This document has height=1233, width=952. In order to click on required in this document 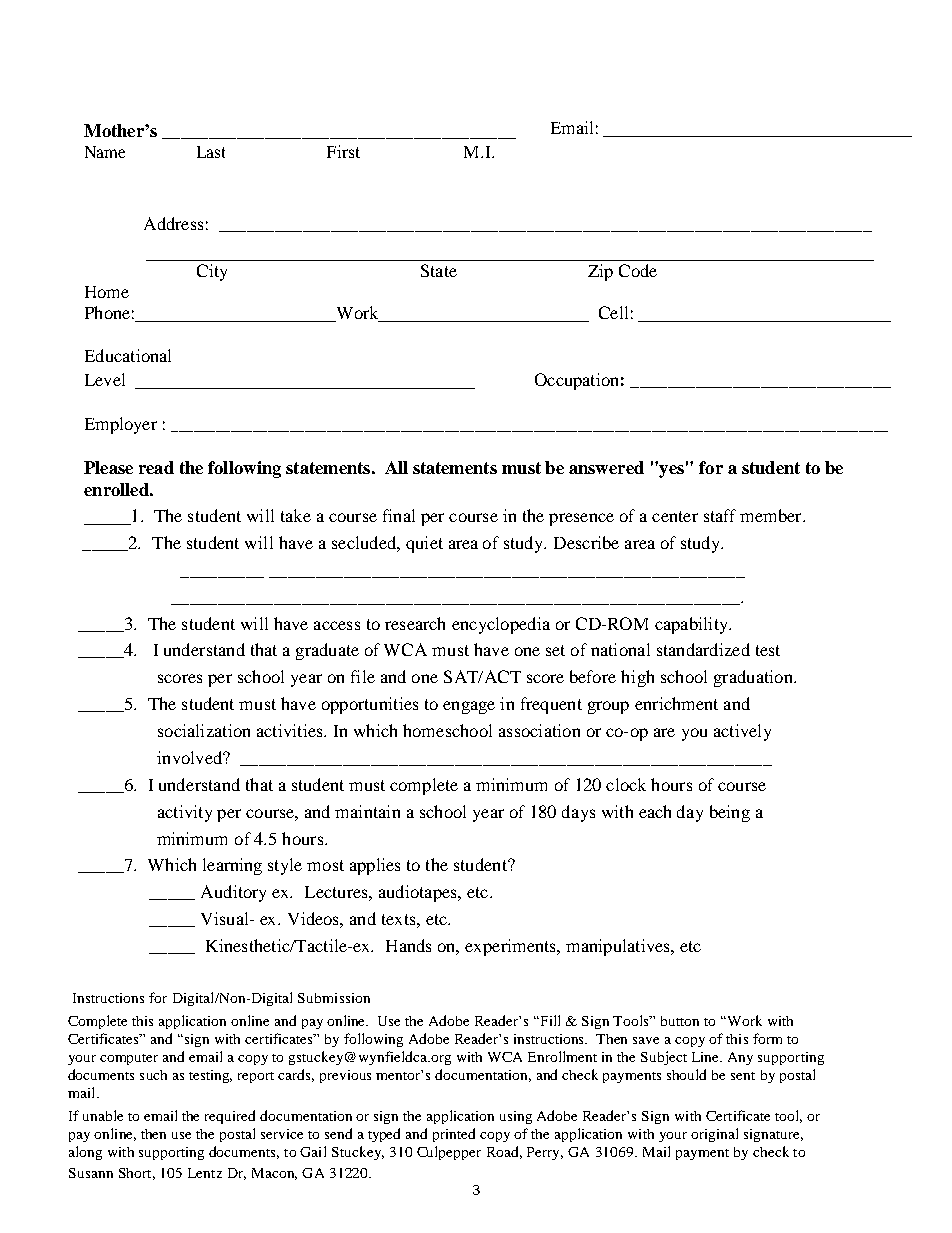, I will do `click(230, 1117)`.
